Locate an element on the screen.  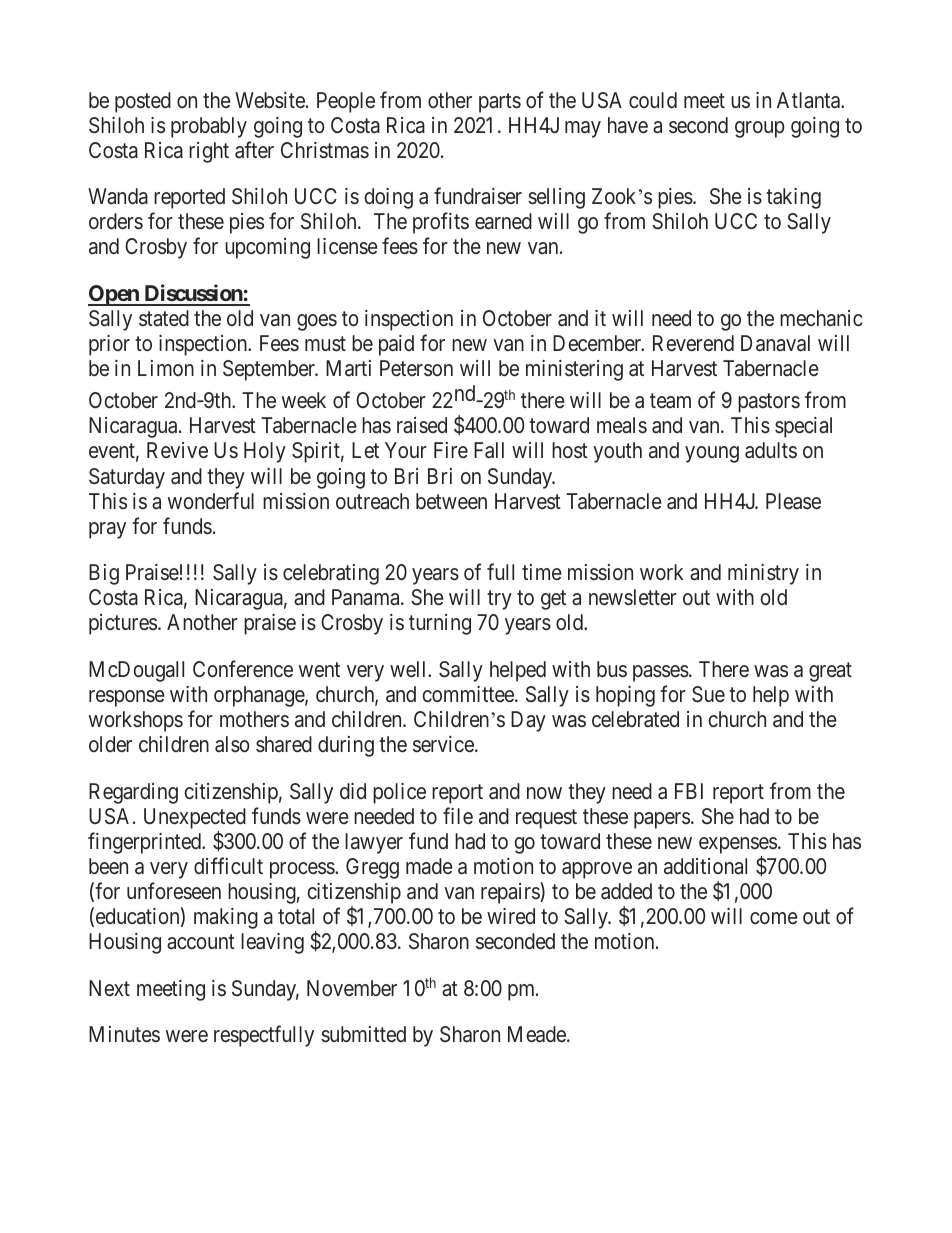
also is located at coordinates (232, 744).
